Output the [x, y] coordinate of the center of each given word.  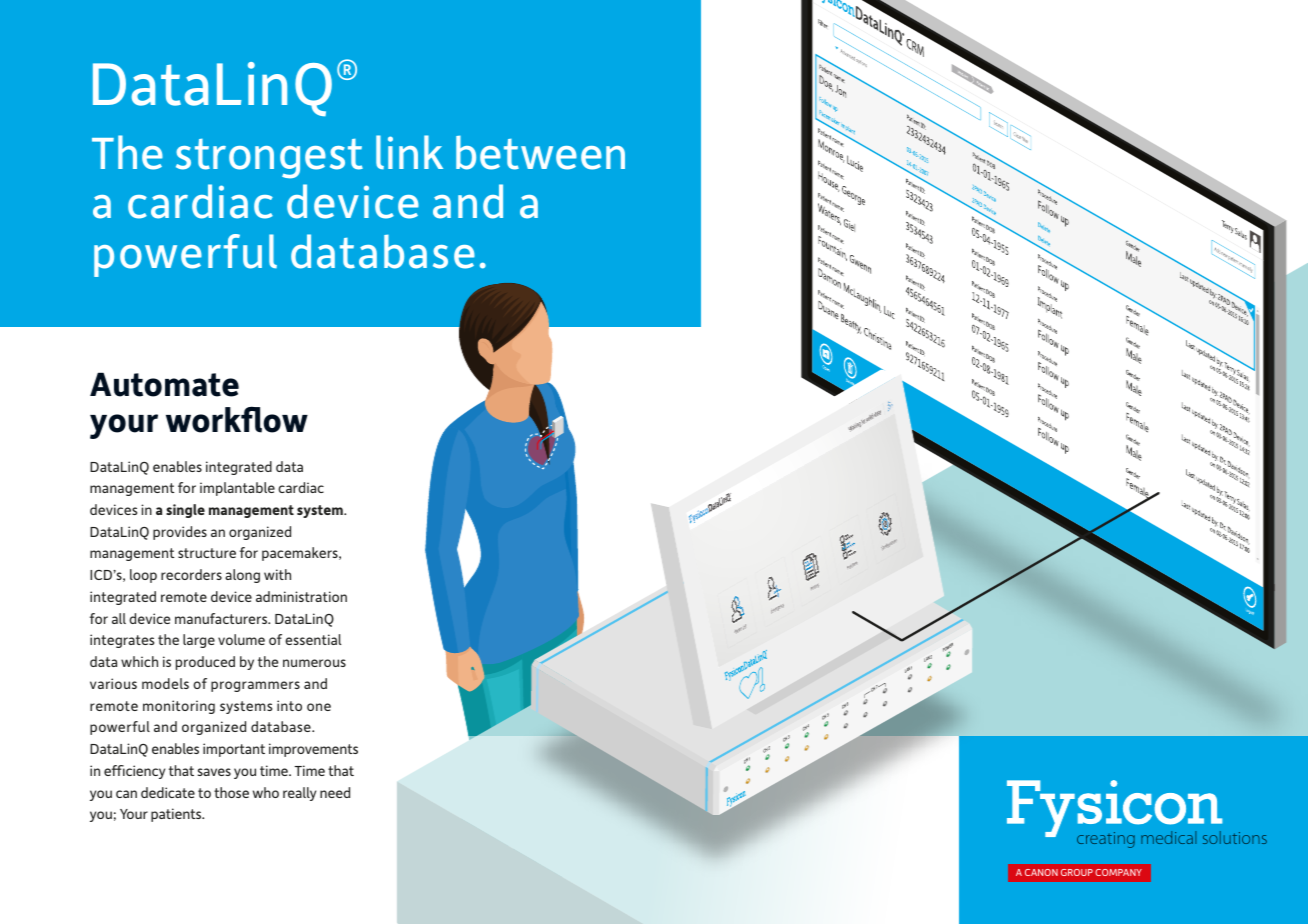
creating [1106, 840]
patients [177, 815]
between [540, 152]
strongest [269, 159]
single [185, 511]
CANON [1041, 872]
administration [301, 596]
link [409, 152]
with [277, 574]
